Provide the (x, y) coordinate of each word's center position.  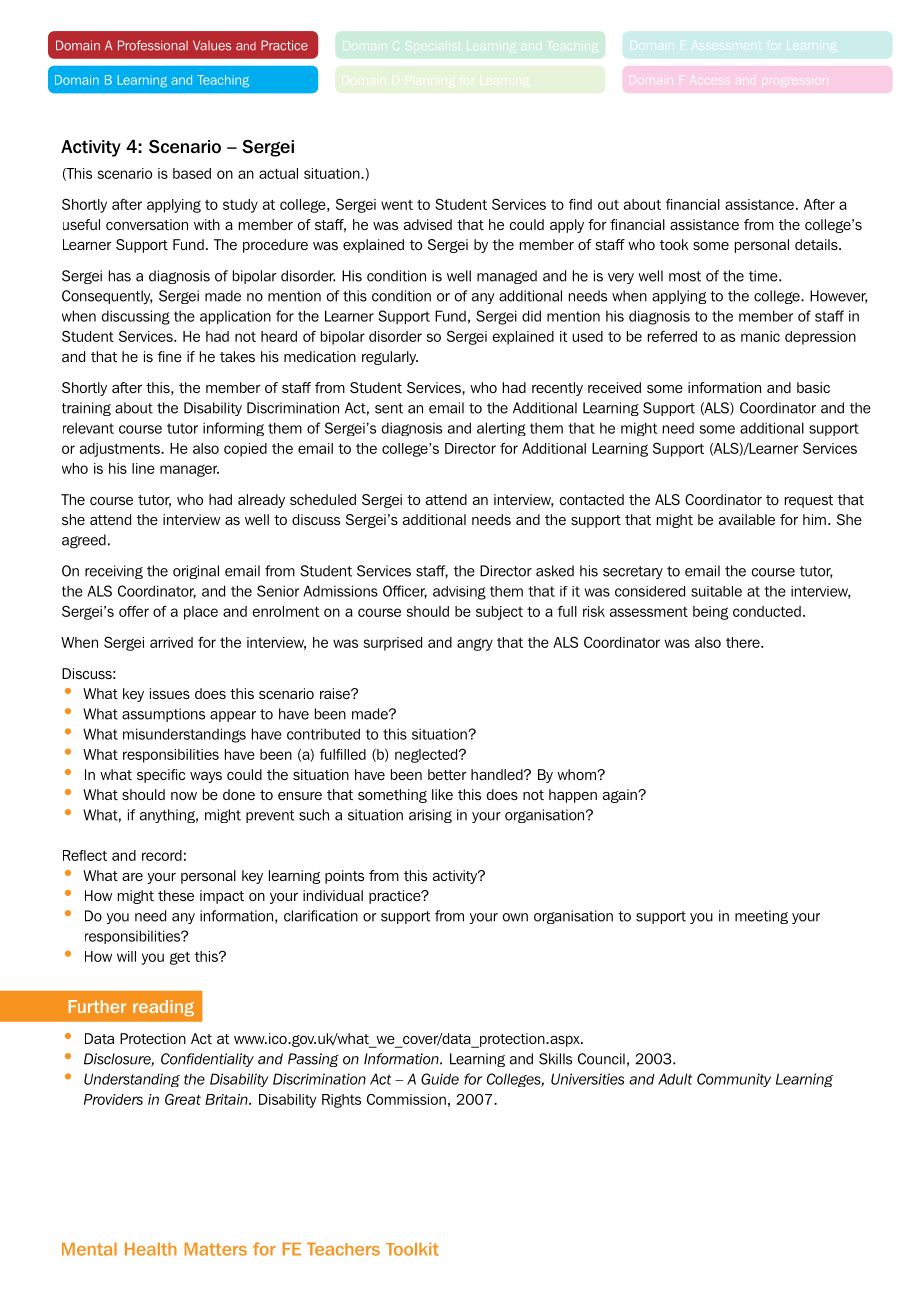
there (744, 642)
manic (760, 336)
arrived (171, 642)
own (515, 917)
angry (475, 644)
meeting (761, 917)
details (817, 244)
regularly (390, 358)
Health (151, 1249)
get (180, 958)
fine (170, 356)
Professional (153, 45)
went (397, 205)
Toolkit (412, 1249)
